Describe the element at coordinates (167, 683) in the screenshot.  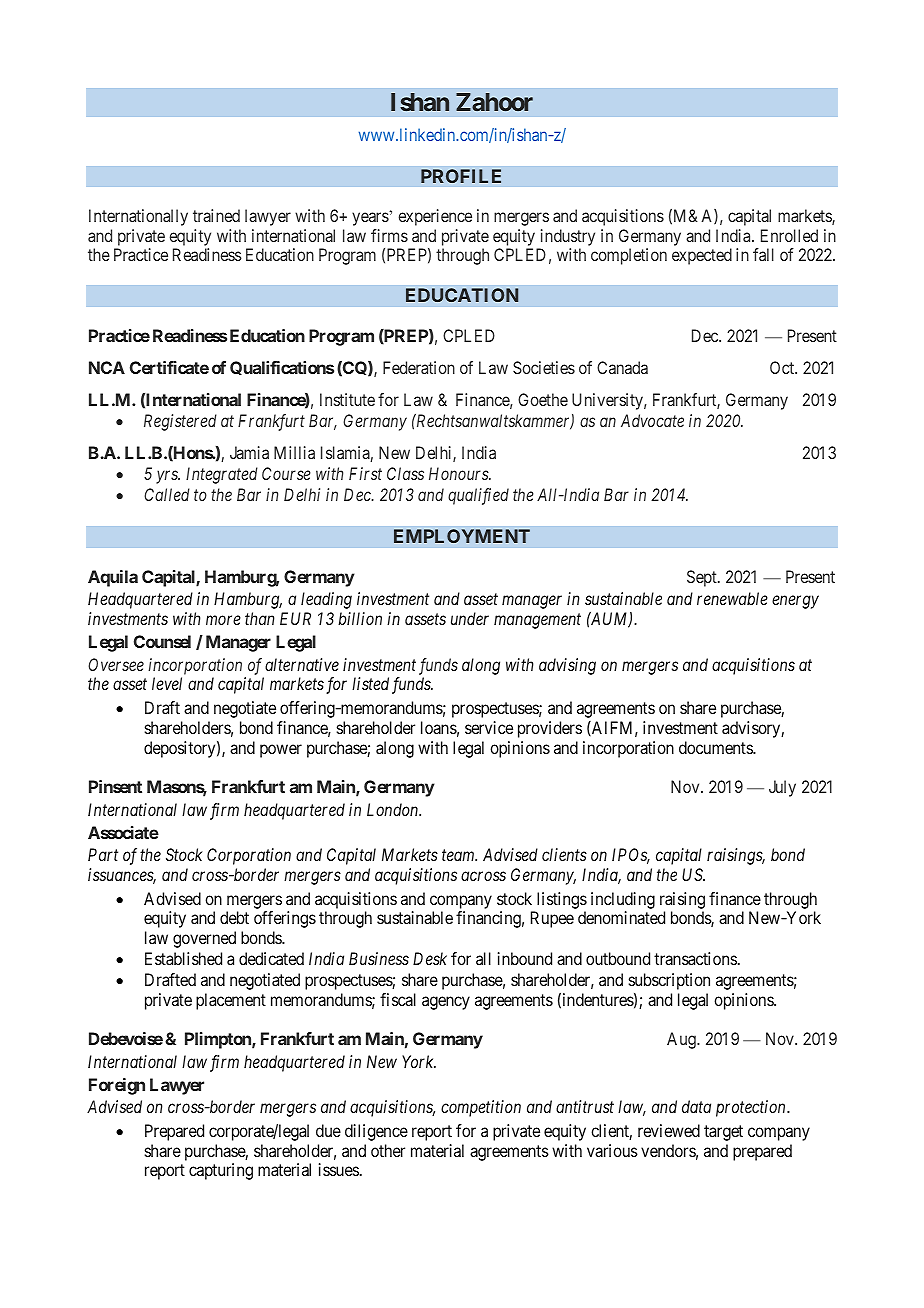
I see `level` at that location.
